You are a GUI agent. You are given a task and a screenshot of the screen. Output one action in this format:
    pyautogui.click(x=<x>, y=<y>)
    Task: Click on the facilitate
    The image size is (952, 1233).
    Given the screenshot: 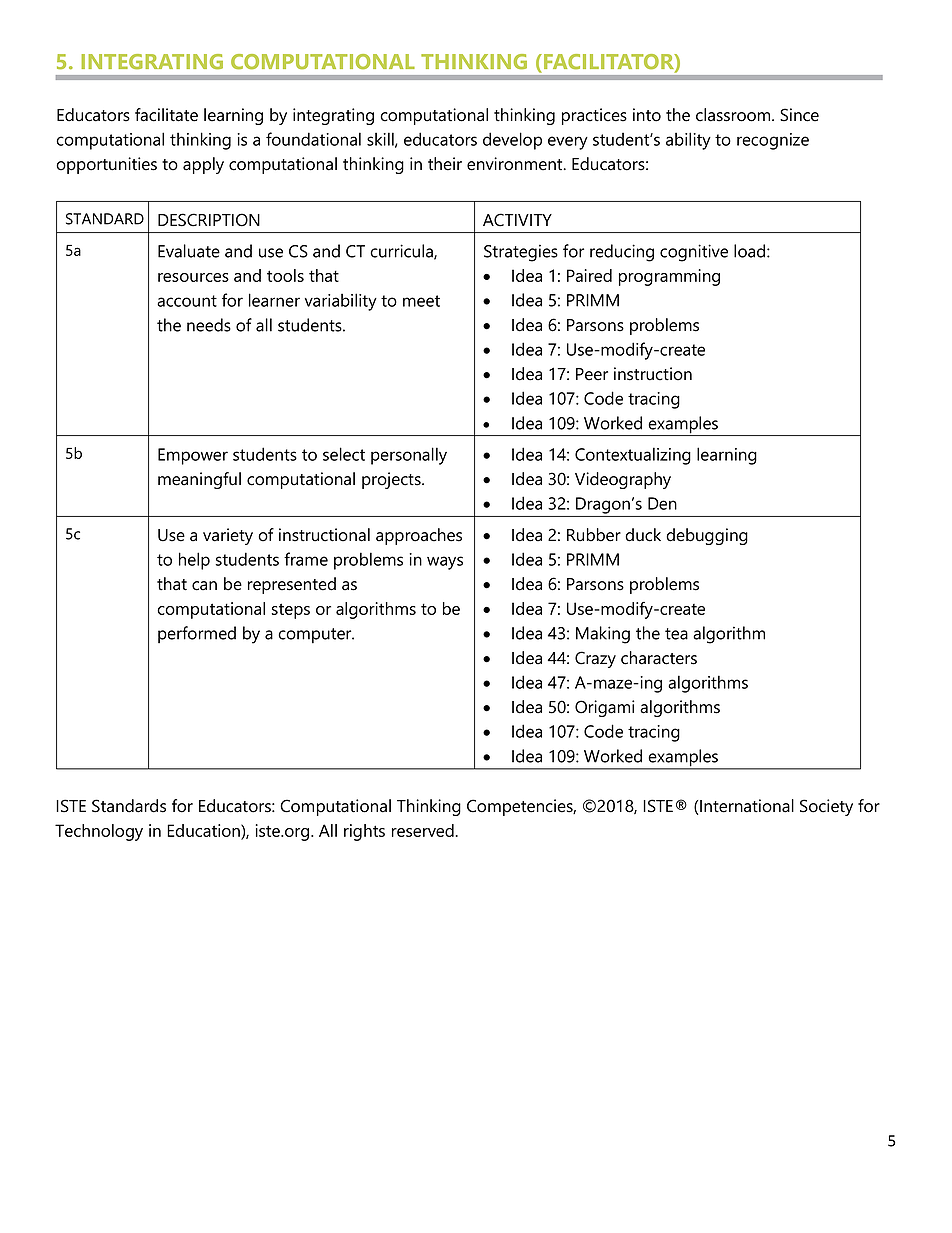 What is the action you would take?
    pyautogui.click(x=166, y=115)
